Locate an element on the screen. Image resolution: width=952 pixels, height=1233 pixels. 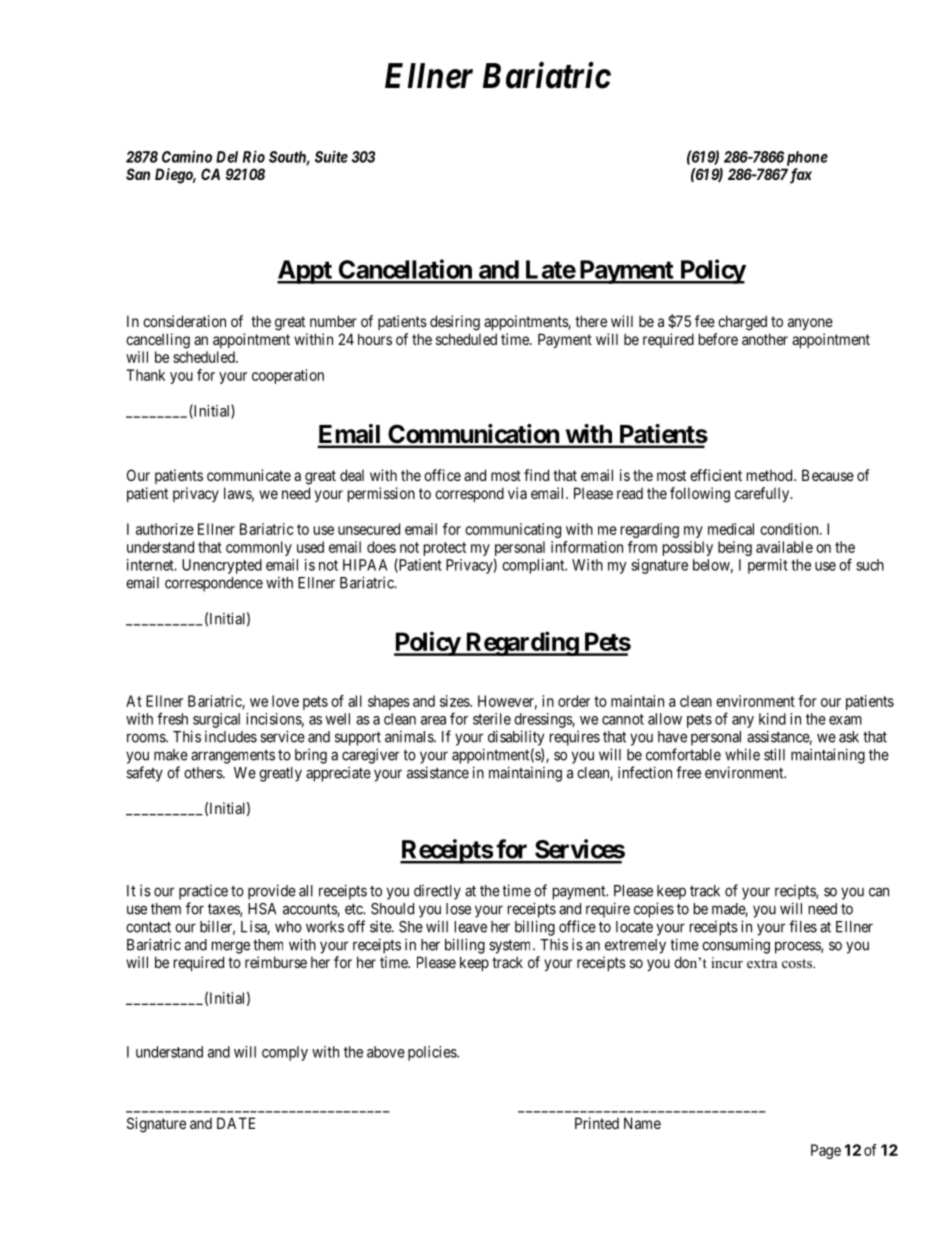
DATE is located at coordinates (236, 1123).
